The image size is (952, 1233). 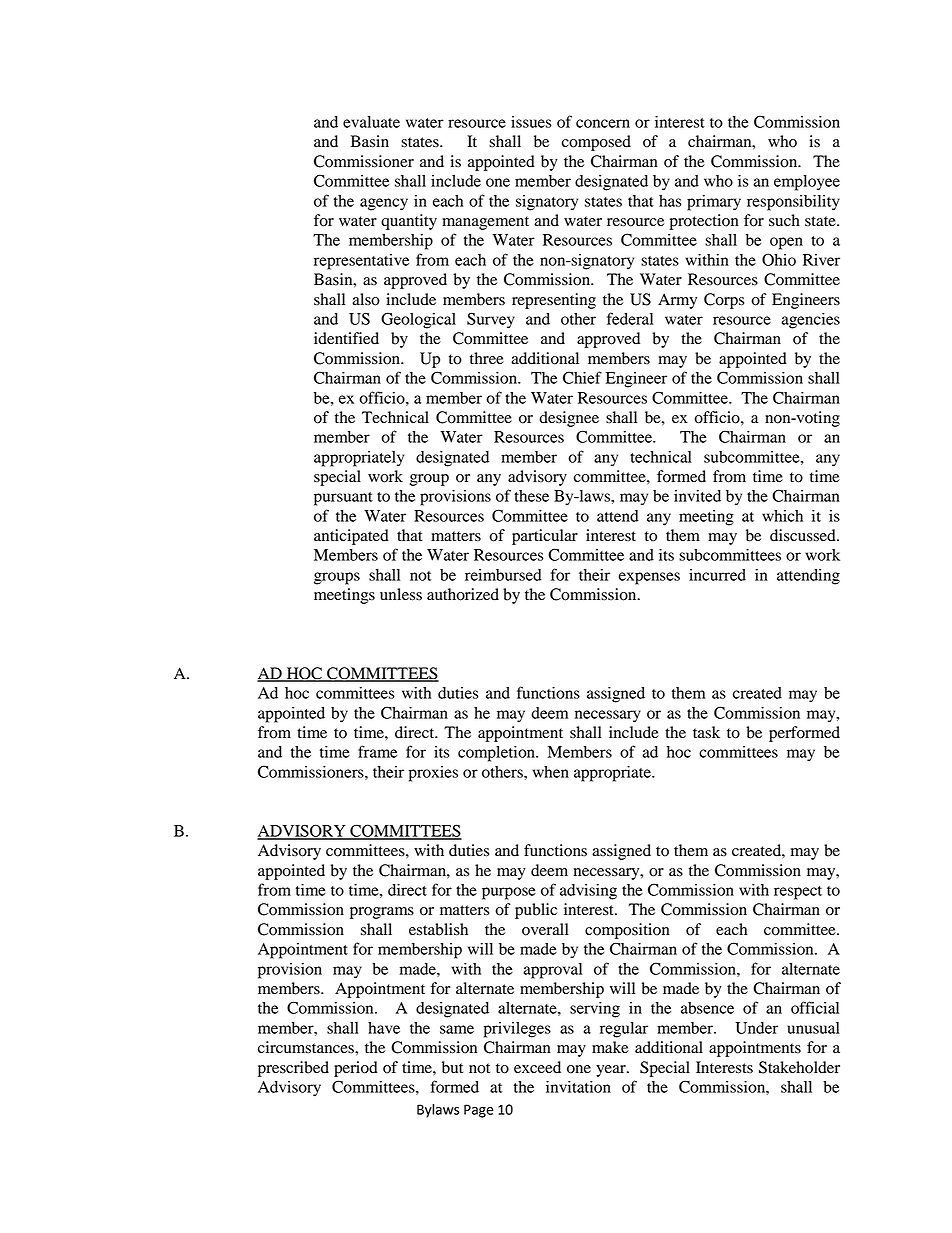 What do you see at coordinates (717, 575) in the screenshot?
I see `incurred` at bounding box center [717, 575].
